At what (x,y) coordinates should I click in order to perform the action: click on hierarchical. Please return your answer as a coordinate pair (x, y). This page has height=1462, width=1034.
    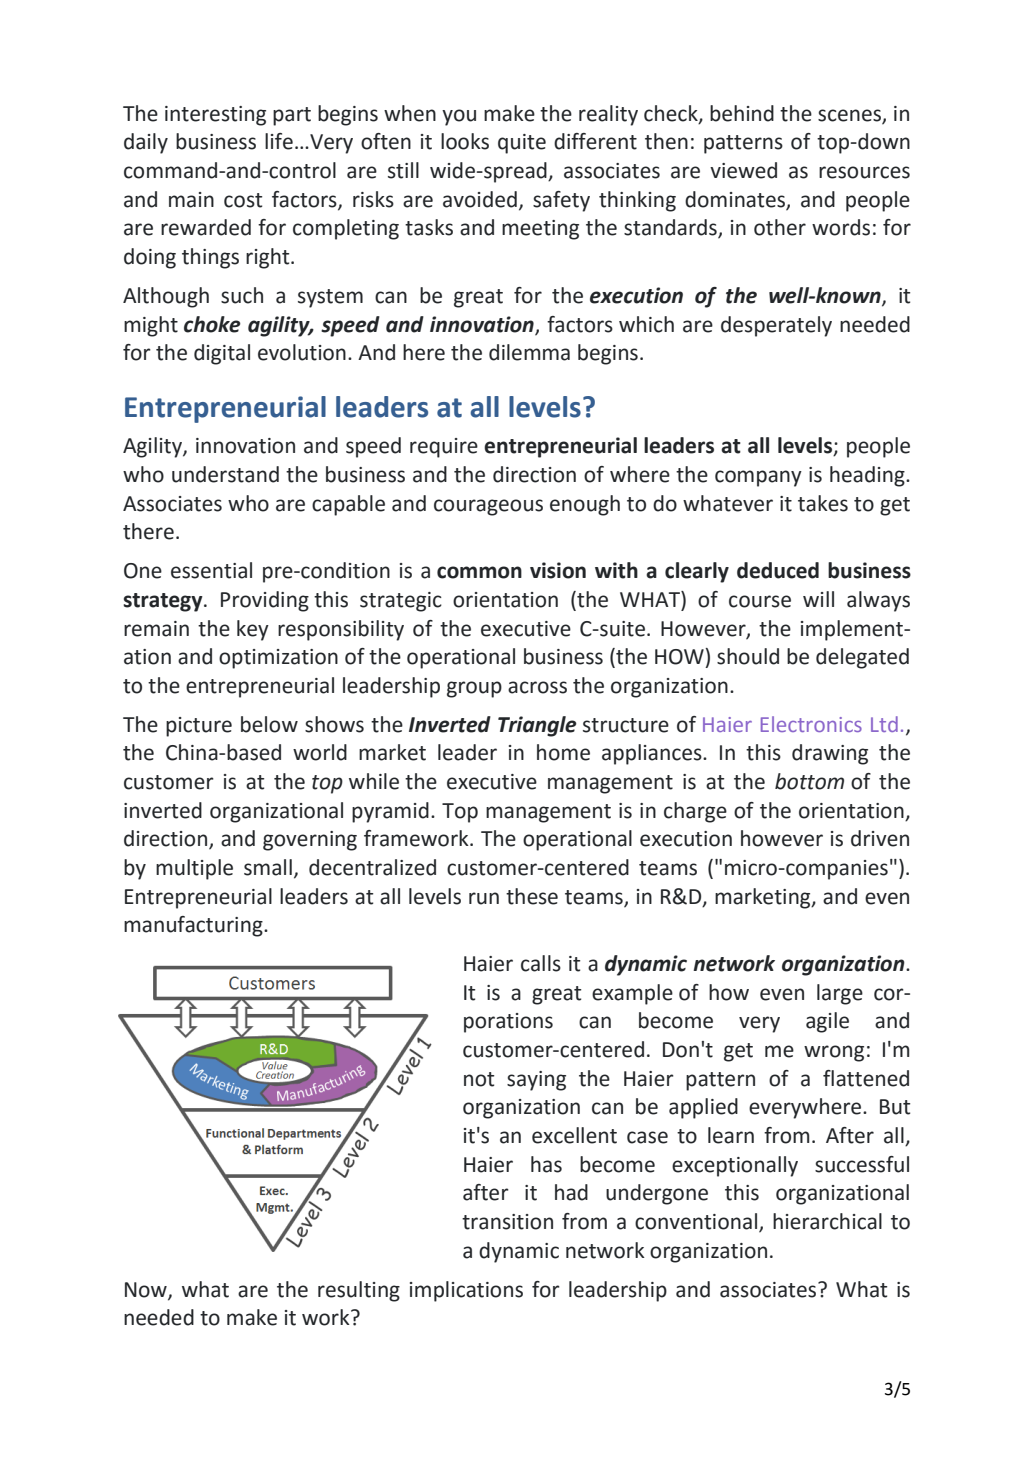
    Looking at the image, I should click on (827, 1221).
